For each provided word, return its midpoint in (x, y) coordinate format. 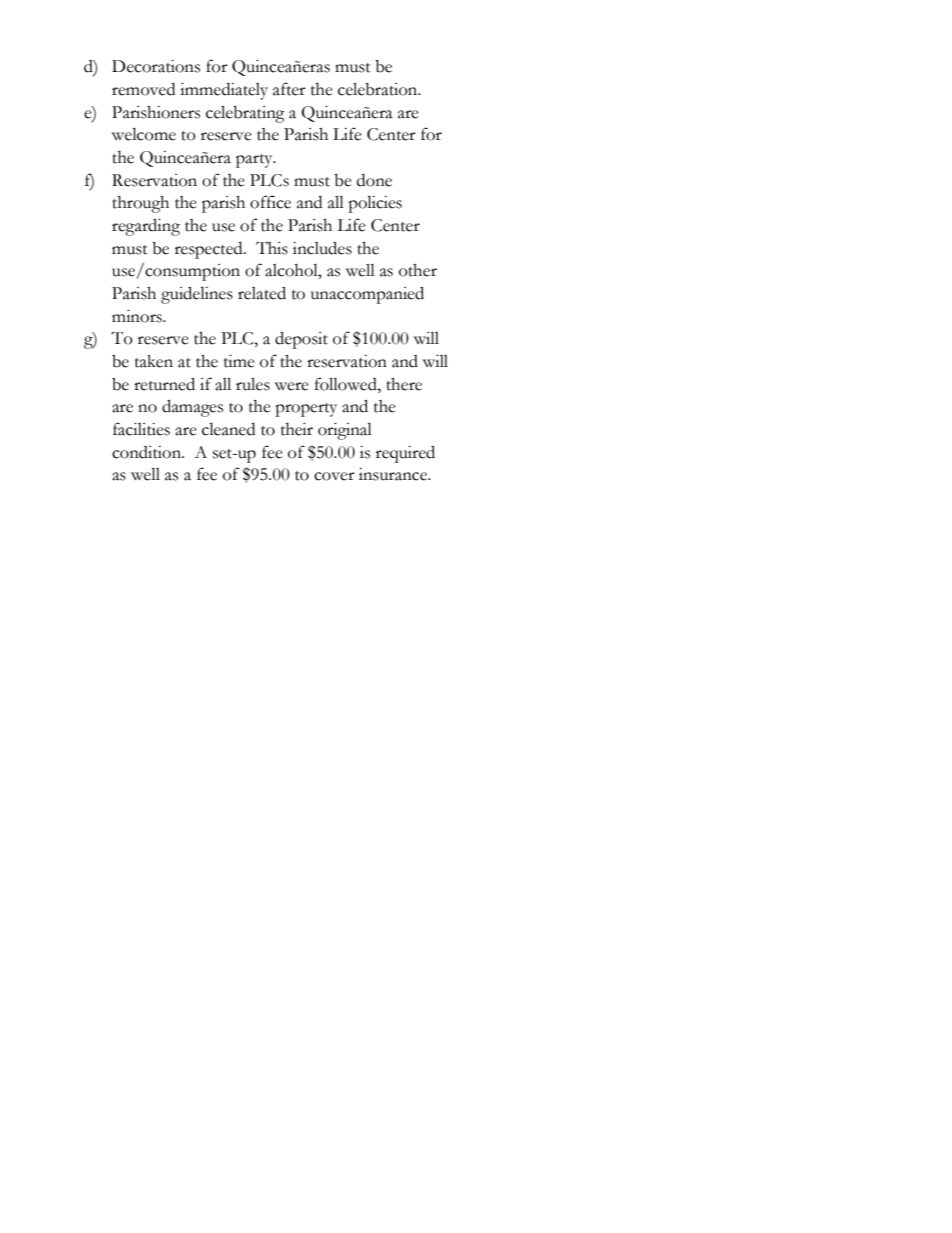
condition (148, 452)
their (297, 429)
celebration (379, 89)
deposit (301, 340)
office (270, 202)
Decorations (156, 66)
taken (154, 361)
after (289, 89)
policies (375, 204)
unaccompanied (367, 295)
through (140, 204)
